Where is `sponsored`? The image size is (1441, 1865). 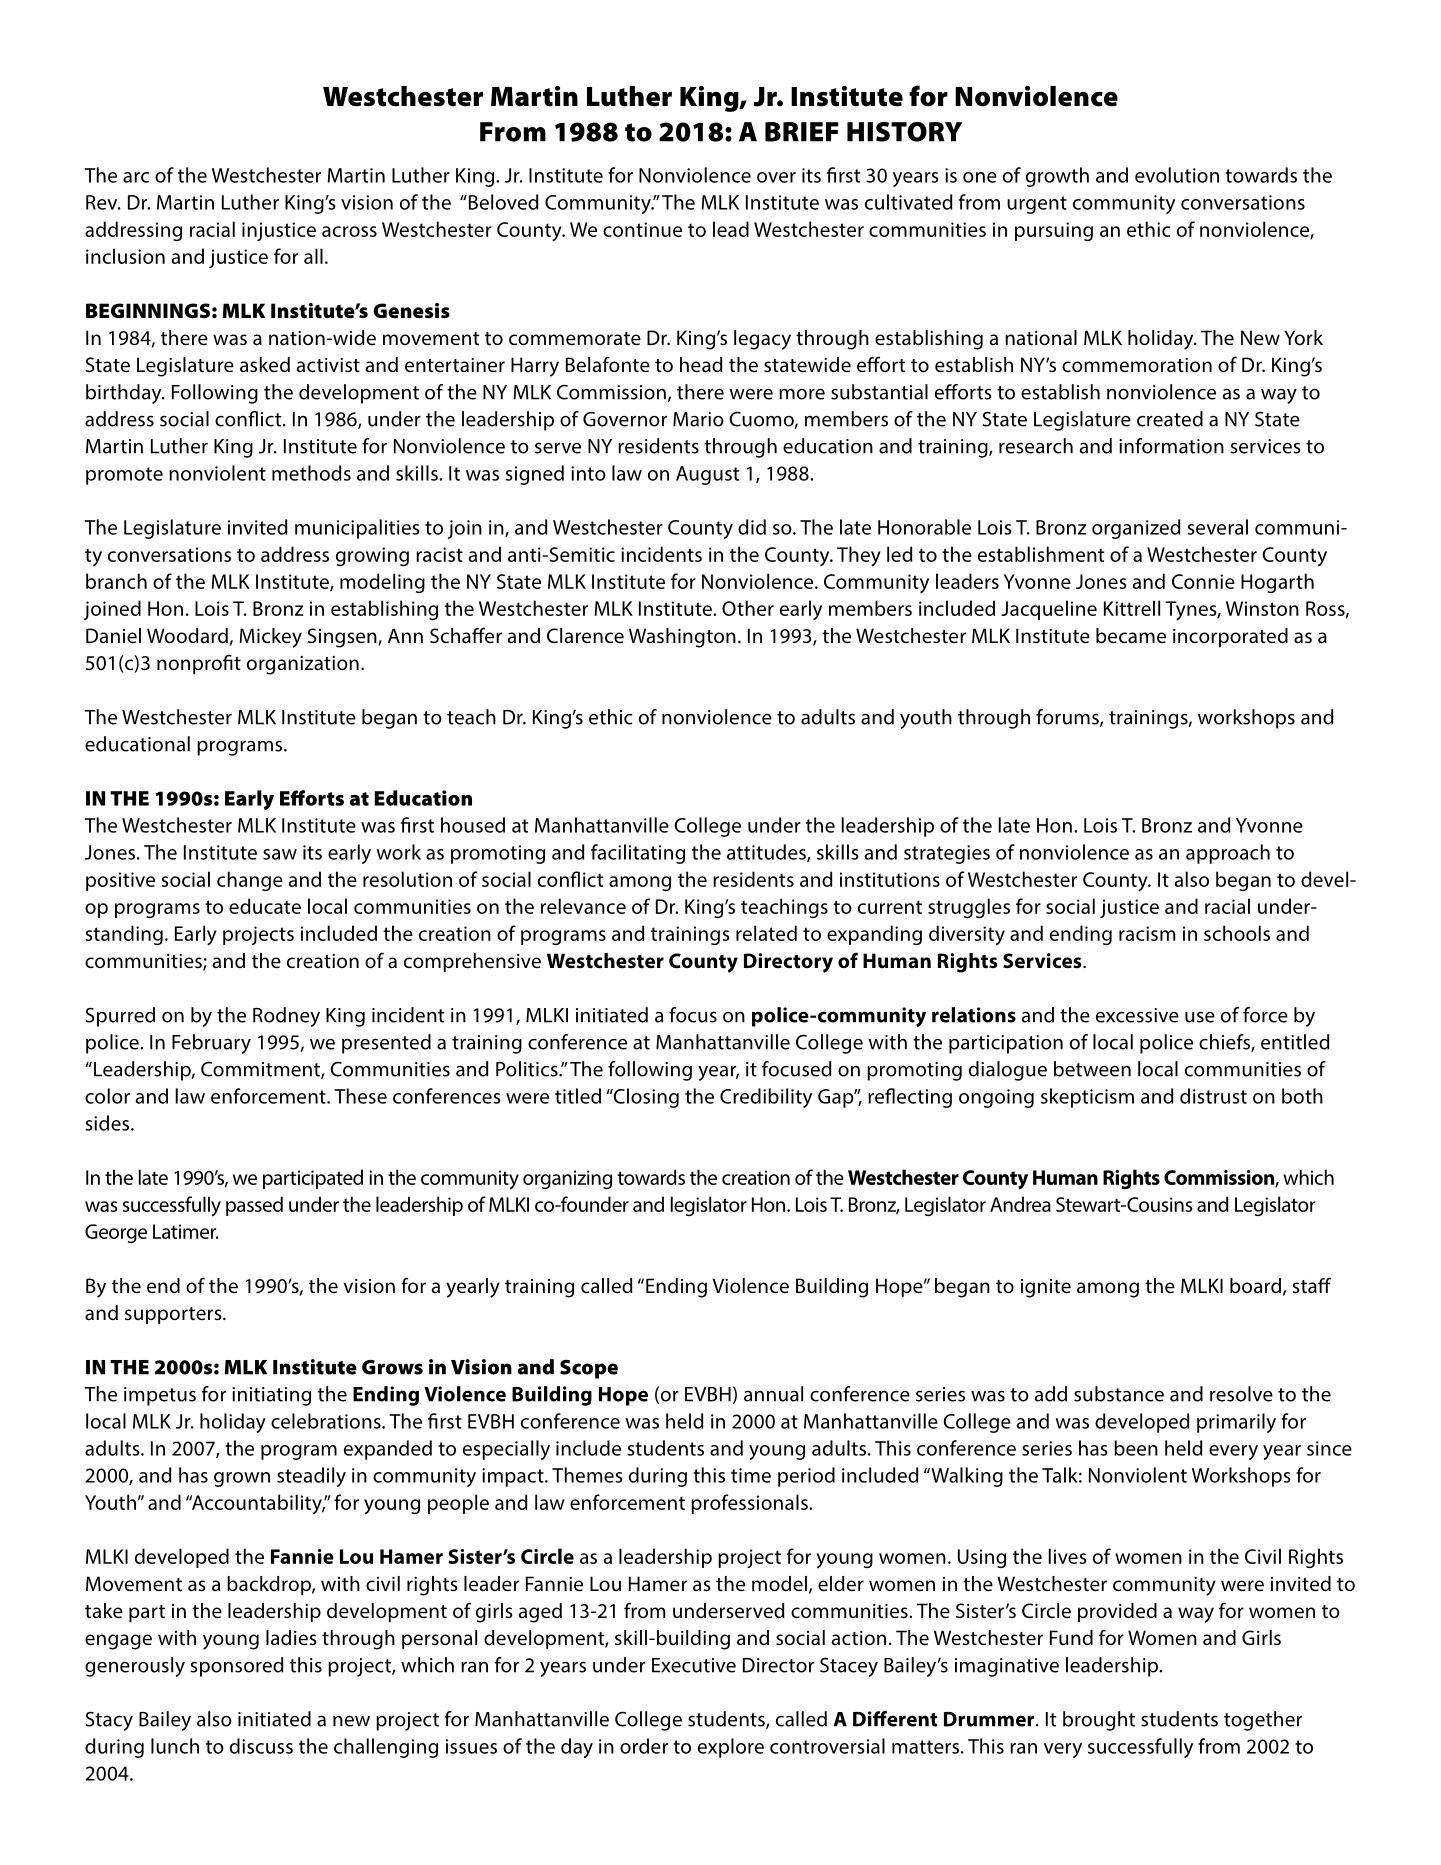
sponsored is located at coordinates (237, 1667).
